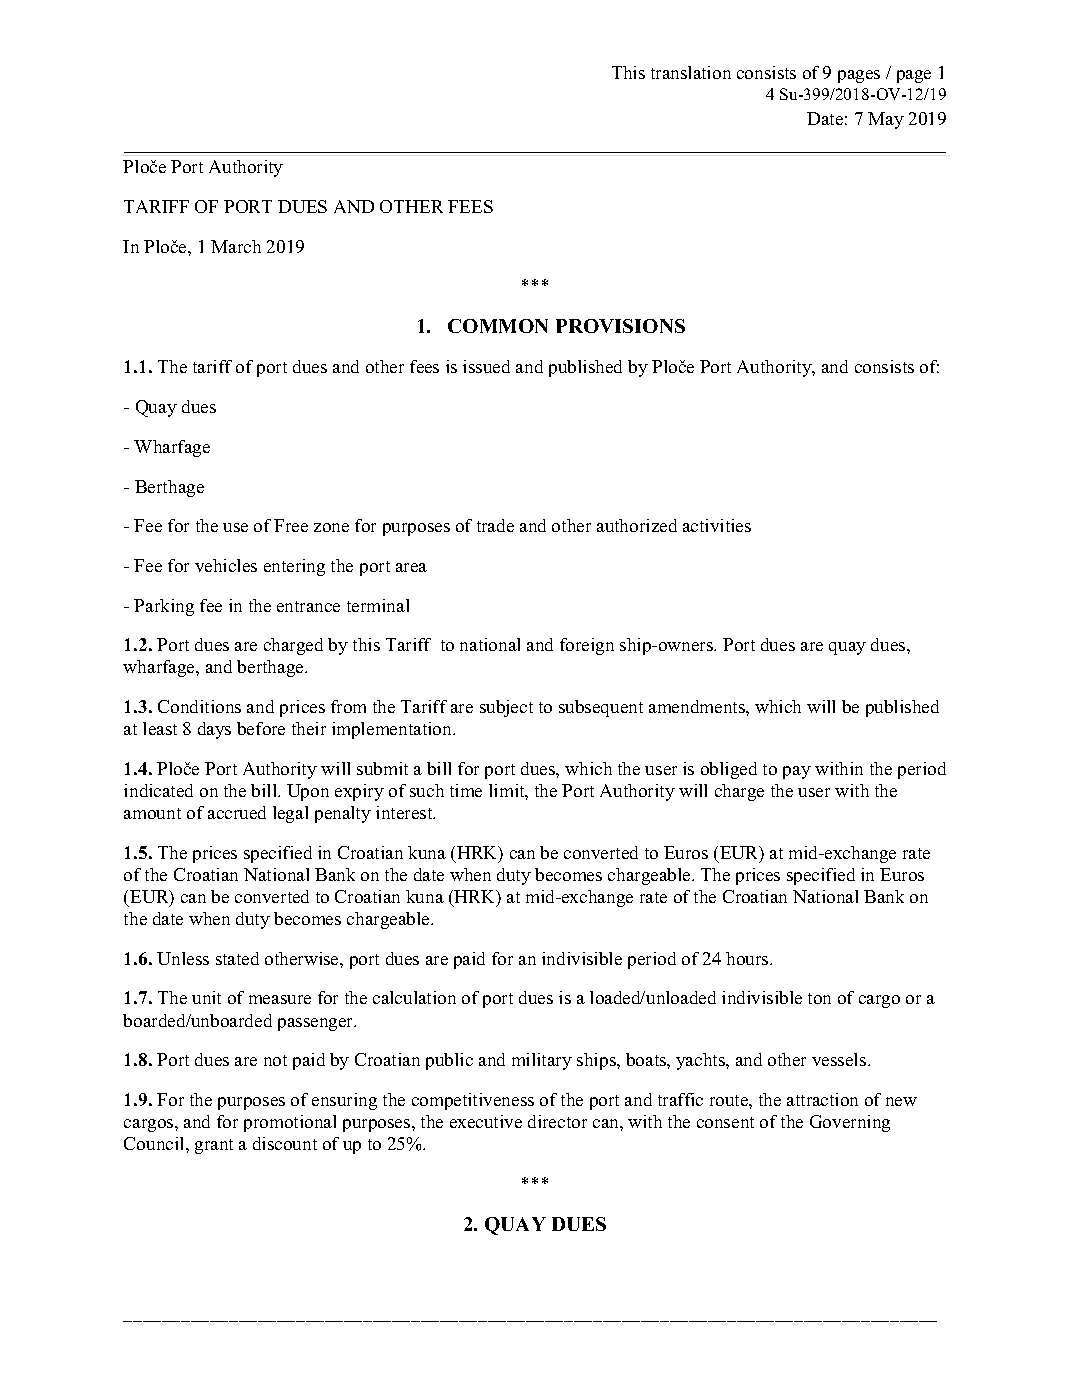  What do you see at coordinates (486, 366) in the screenshot?
I see `issued` at bounding box center [486, 366].
